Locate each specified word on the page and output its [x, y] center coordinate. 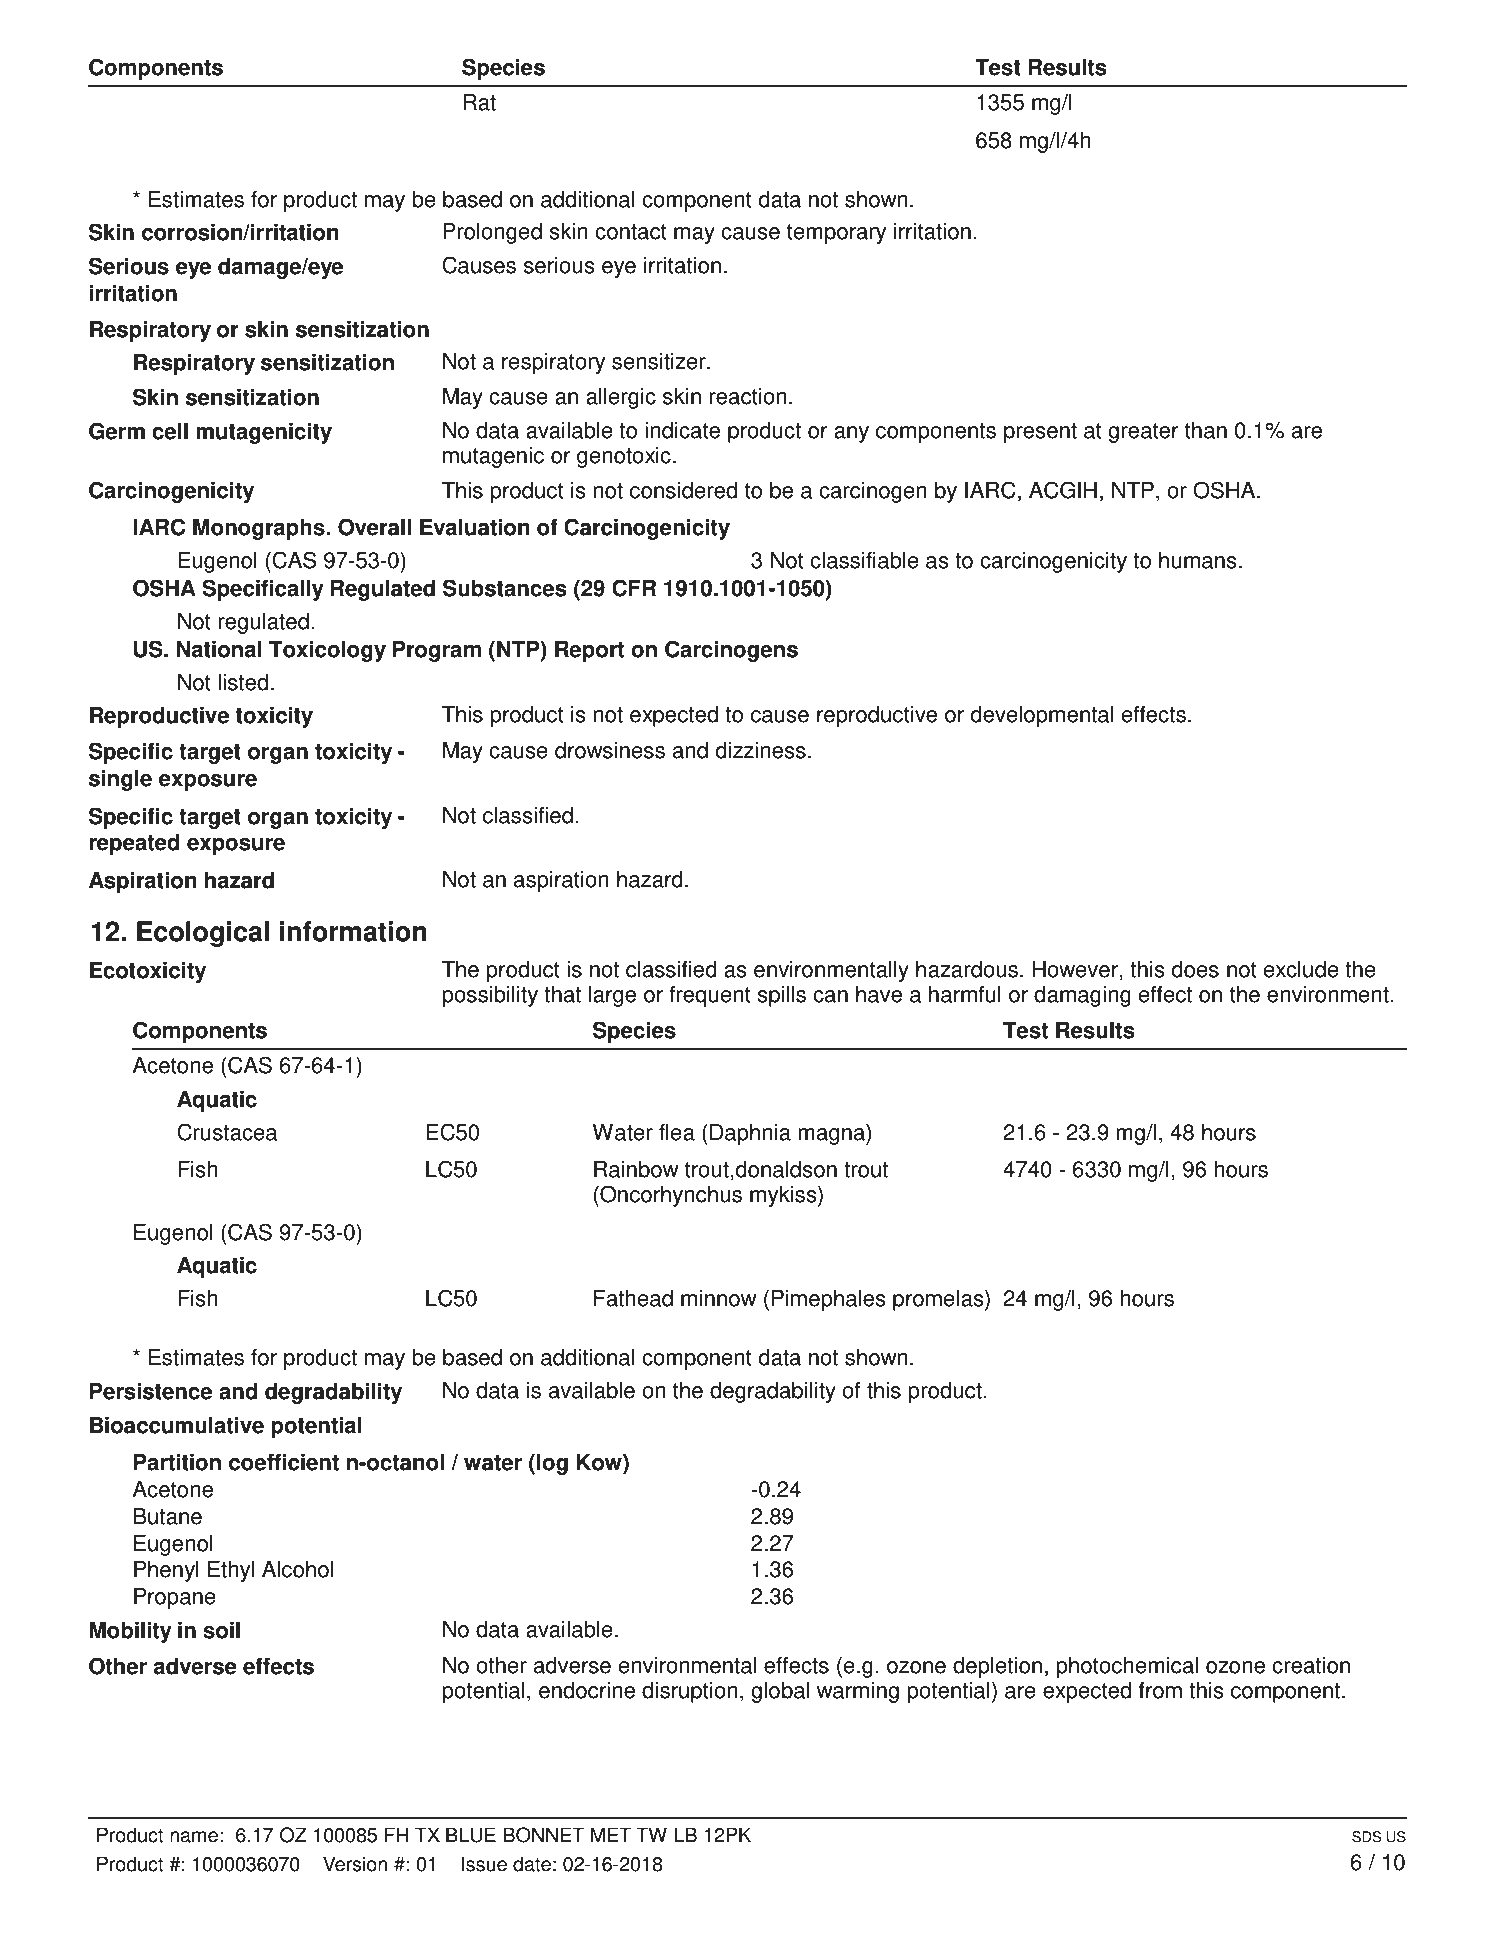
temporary [836, 234]
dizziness [761, 750]
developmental [1042, 716]
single [120, 780]
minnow [718, 1298]
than [1206, 430]
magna [832, 1136]
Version [355, 1864]
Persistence [151, 1391]
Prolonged [492, 233]
